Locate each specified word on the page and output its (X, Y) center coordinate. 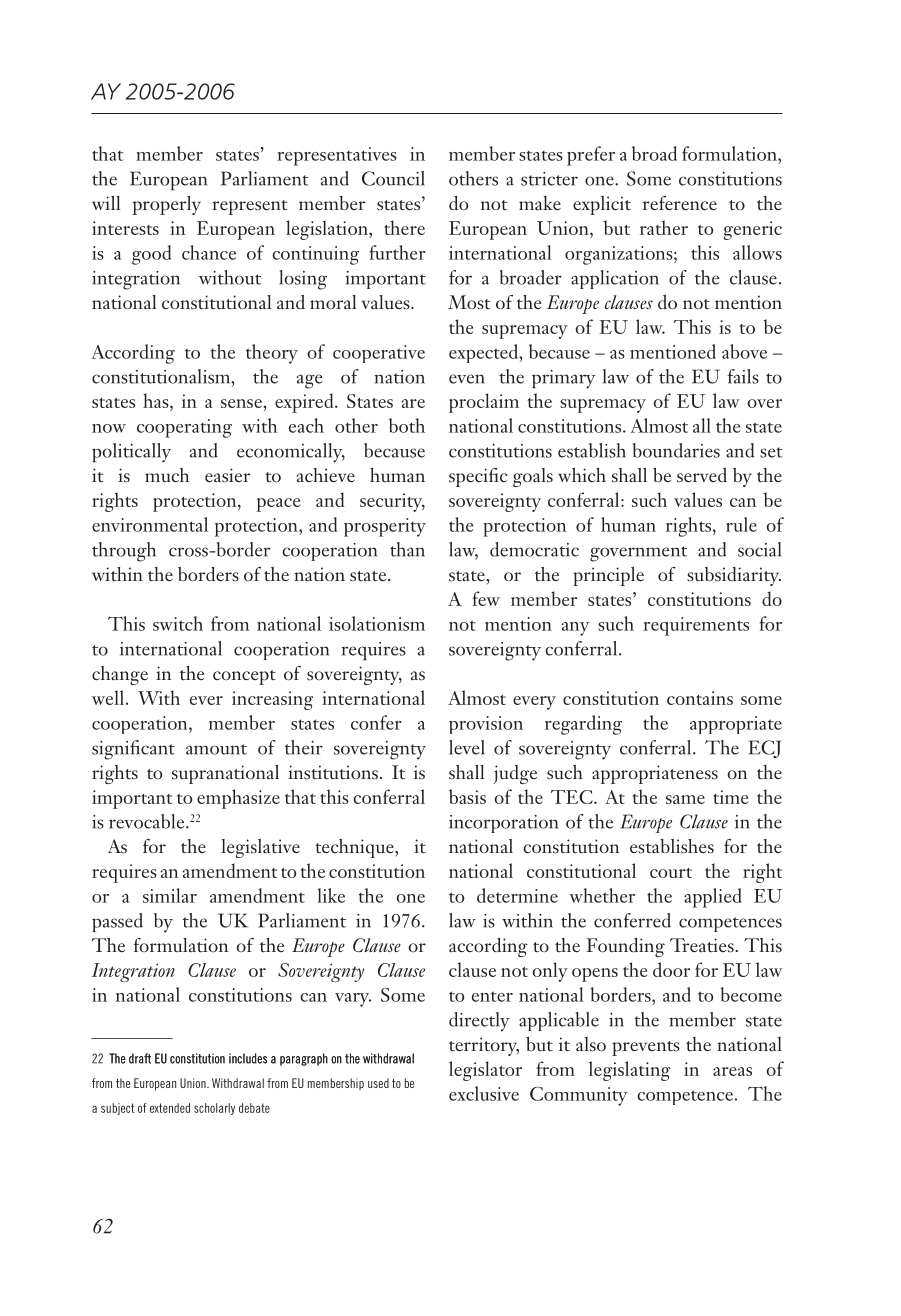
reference (680, 203)
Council (393, 178)
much (167, 475)
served (702, 475)
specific (478, 477)
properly (167, 205)
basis (467, 796)
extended (170, 1108)
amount (216, 749)
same (685, 799)
